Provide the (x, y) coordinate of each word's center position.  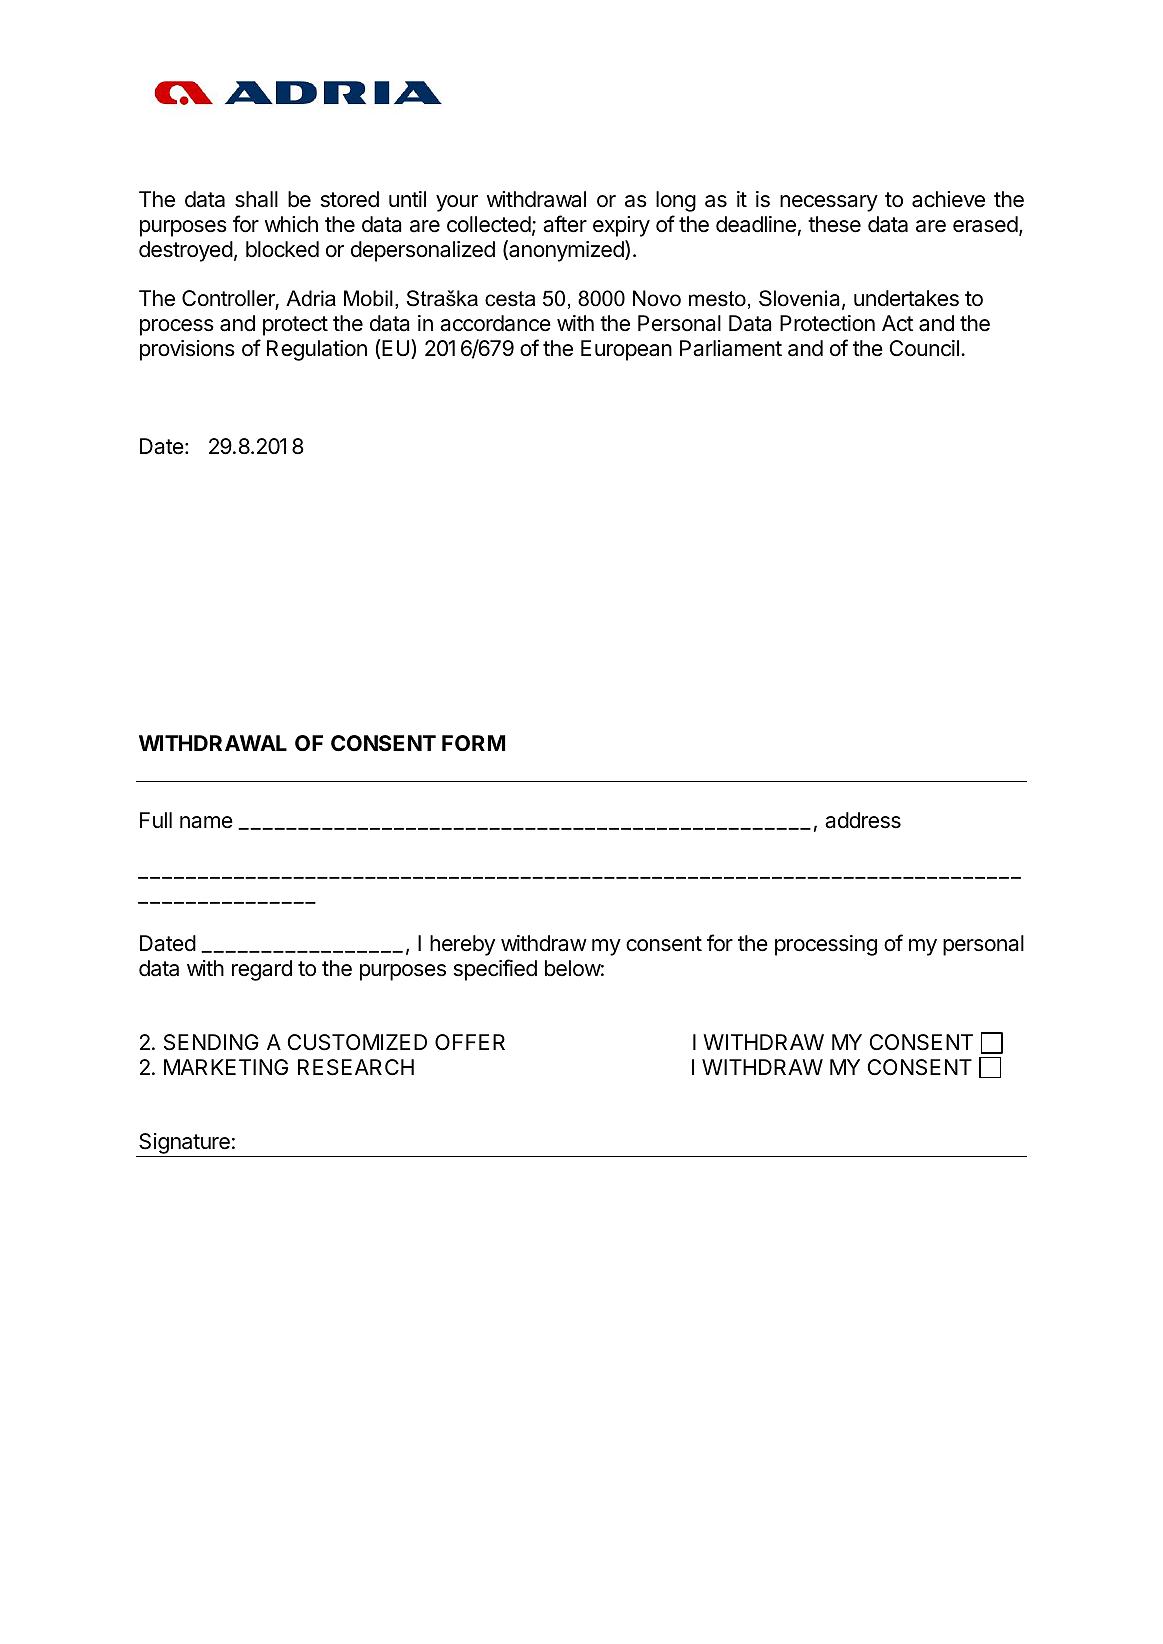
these (834, 224)
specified (495, 970)
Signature (184, 1145)
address (863, 820)
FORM (473, 743)
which (291, 224)
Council (924, 348)
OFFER (470, 1042)
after (565, 224)
